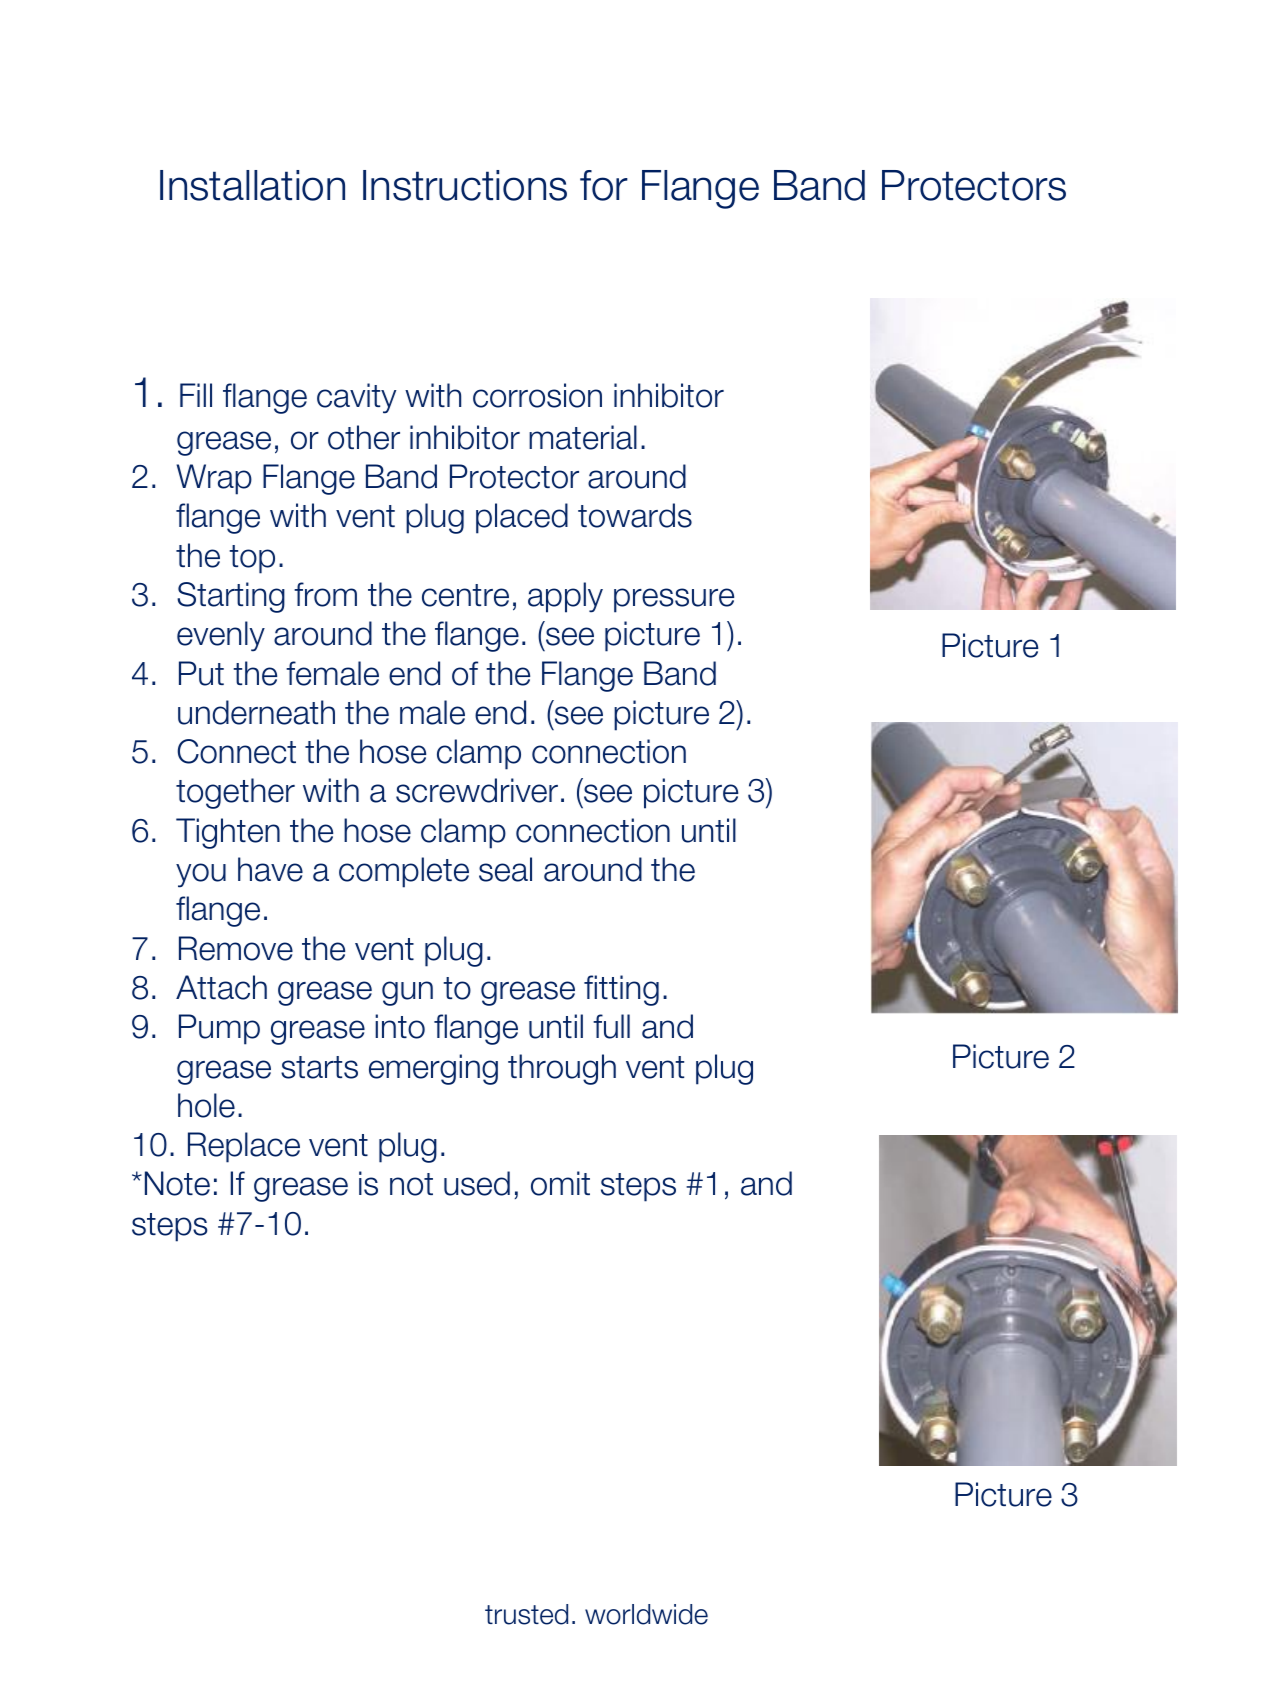 The image size is (1263, 1684). What do you see at coordinates (565, 597) in the screenshot?
I see `apply` at bounding box center [565, 597].
